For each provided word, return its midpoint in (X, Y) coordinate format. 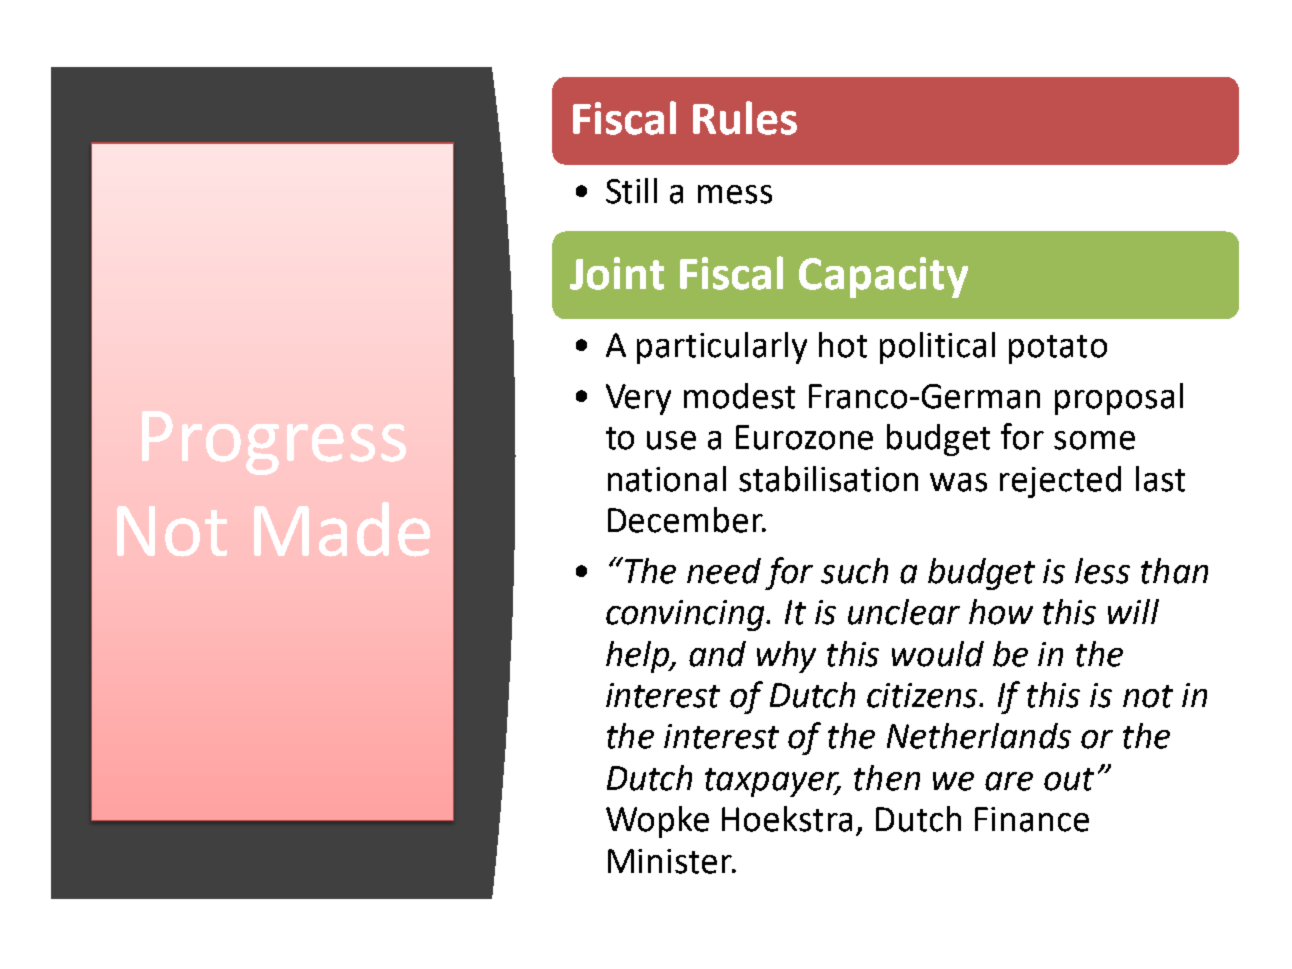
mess (735, 194)
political (937, 348)
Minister (671, 861)
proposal (1119, 399)
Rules (745, 118)
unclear (904, 612)
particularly (722, 348)
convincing (687, 615)
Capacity (883, 277)
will (1133, 611)
